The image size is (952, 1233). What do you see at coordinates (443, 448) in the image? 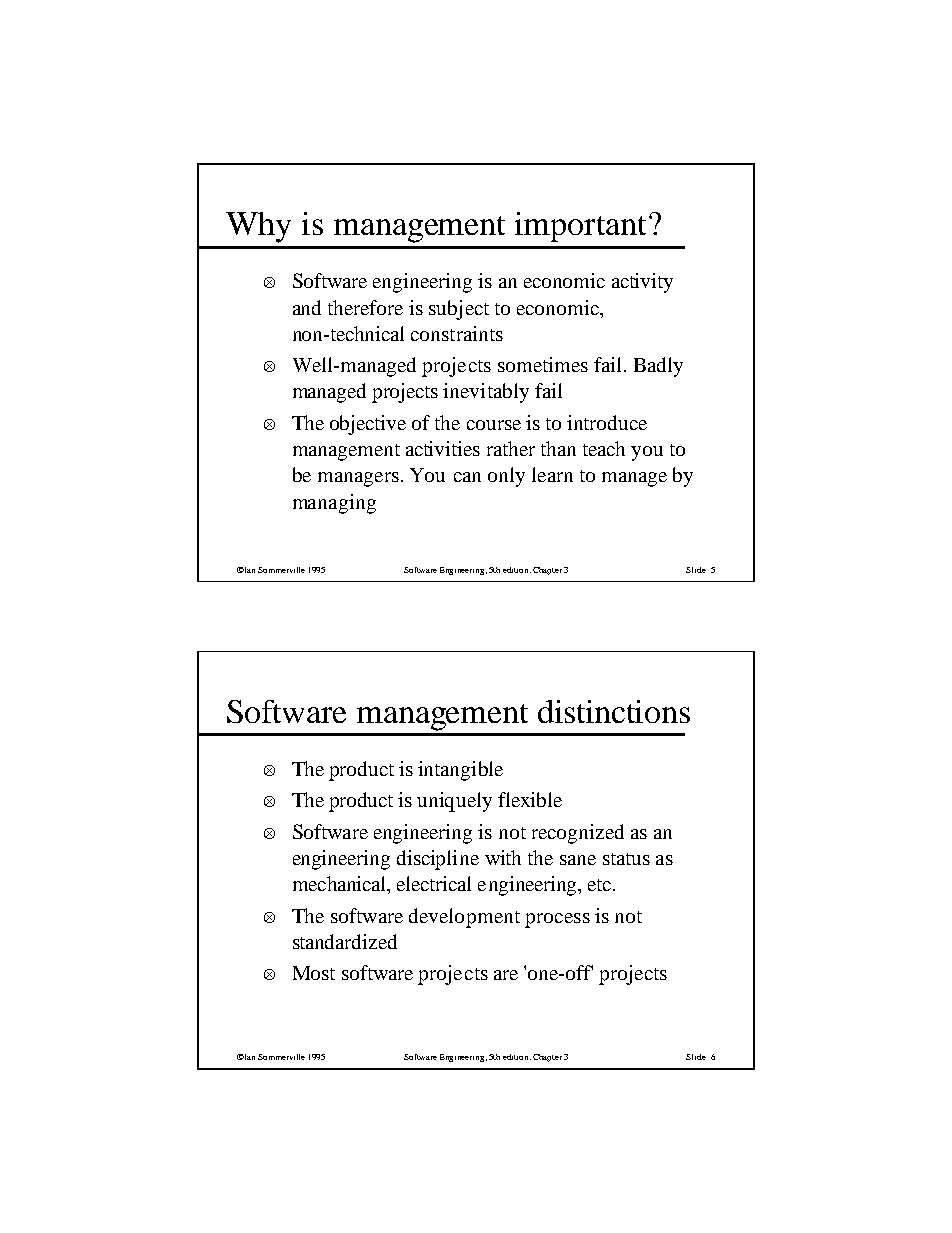
I see `activities` at bounding box center [443, 448].
